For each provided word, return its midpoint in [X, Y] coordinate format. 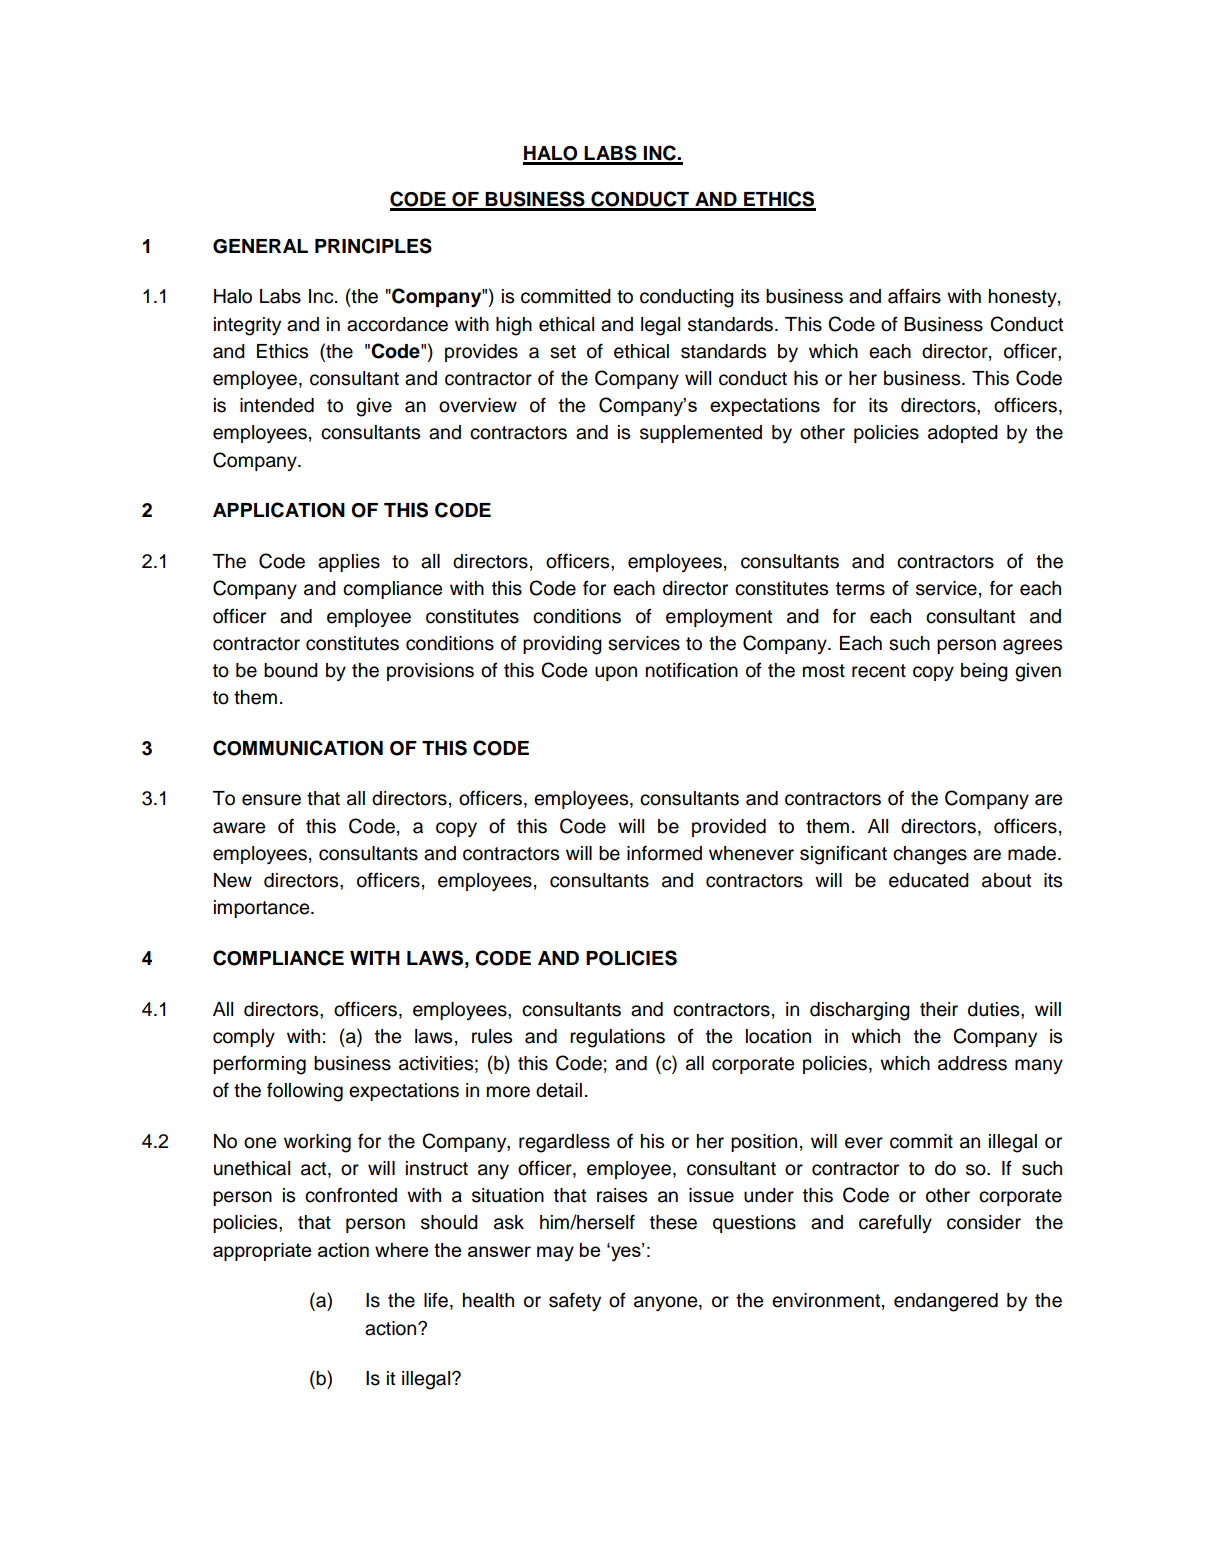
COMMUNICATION [298, 748]
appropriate [262, 1252]
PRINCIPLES [373, 246]
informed [664, 853]
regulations [617, 1038]
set [563, 352]
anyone [667, 1303]
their [939, 1009]
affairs [914, 296]
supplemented [701, 434]
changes [930, 855]
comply [244, 1038]
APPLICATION [279, 510]
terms [860, 589]
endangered [946, 1302]
